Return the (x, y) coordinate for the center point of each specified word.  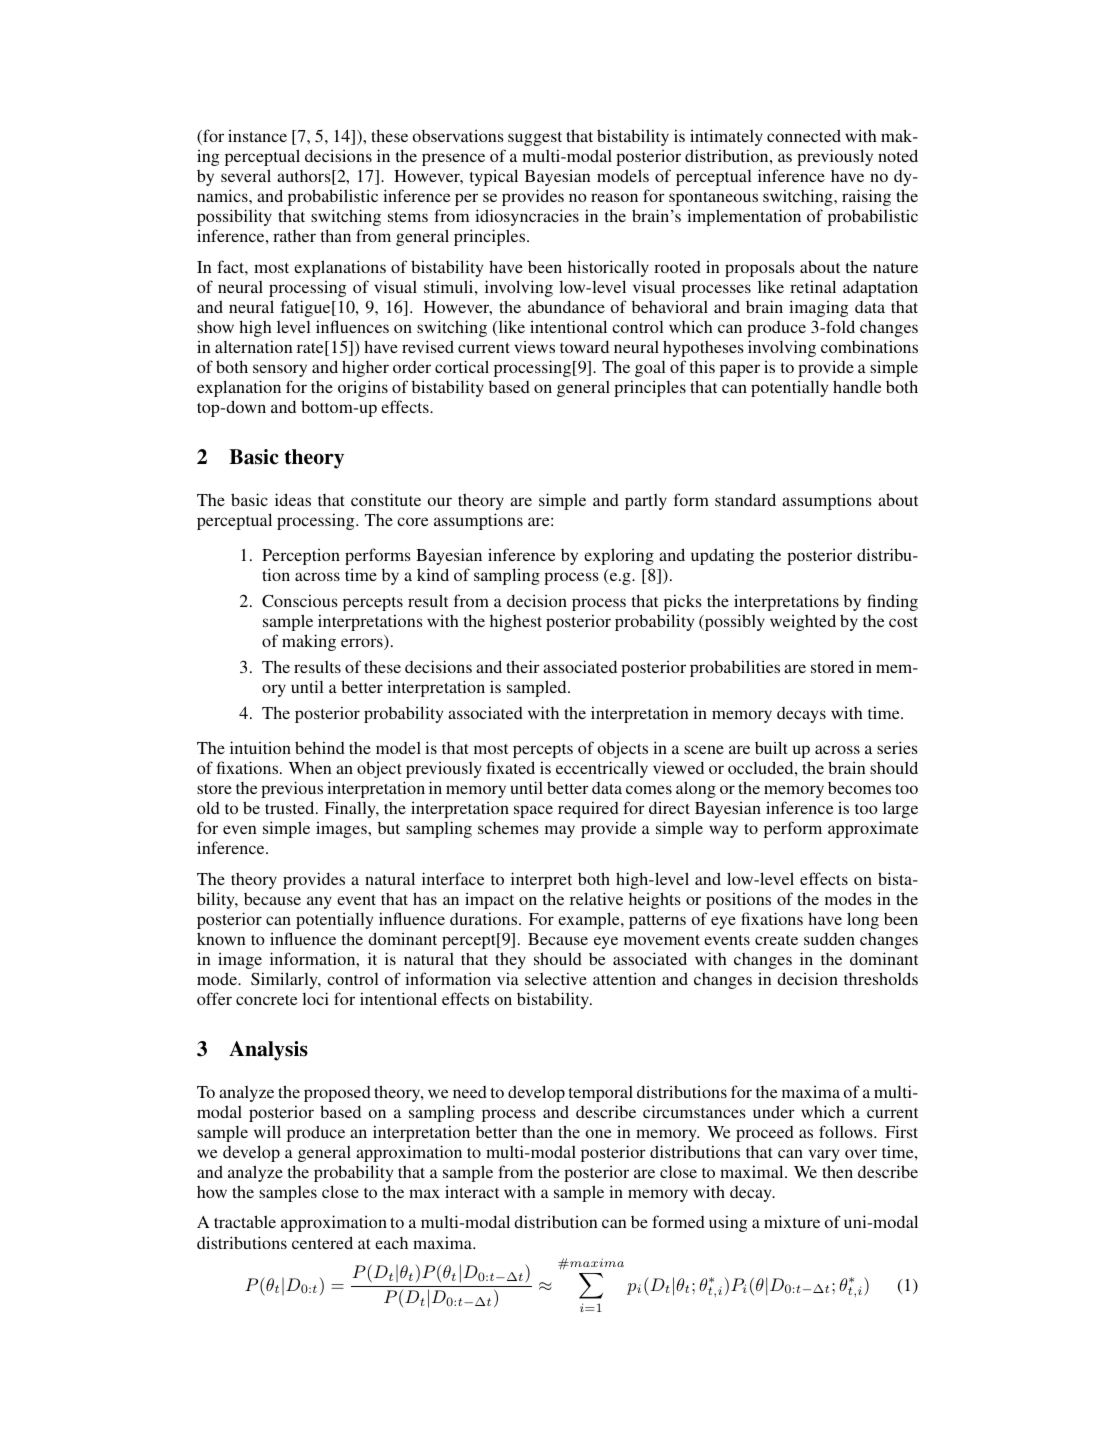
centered (322, 1242)
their (523, 666)
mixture (792, 1221)
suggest (535, 139)
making (309, 642)
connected (804, 135)
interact (472, 1191)
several (246, 175)
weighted (803, 622)
